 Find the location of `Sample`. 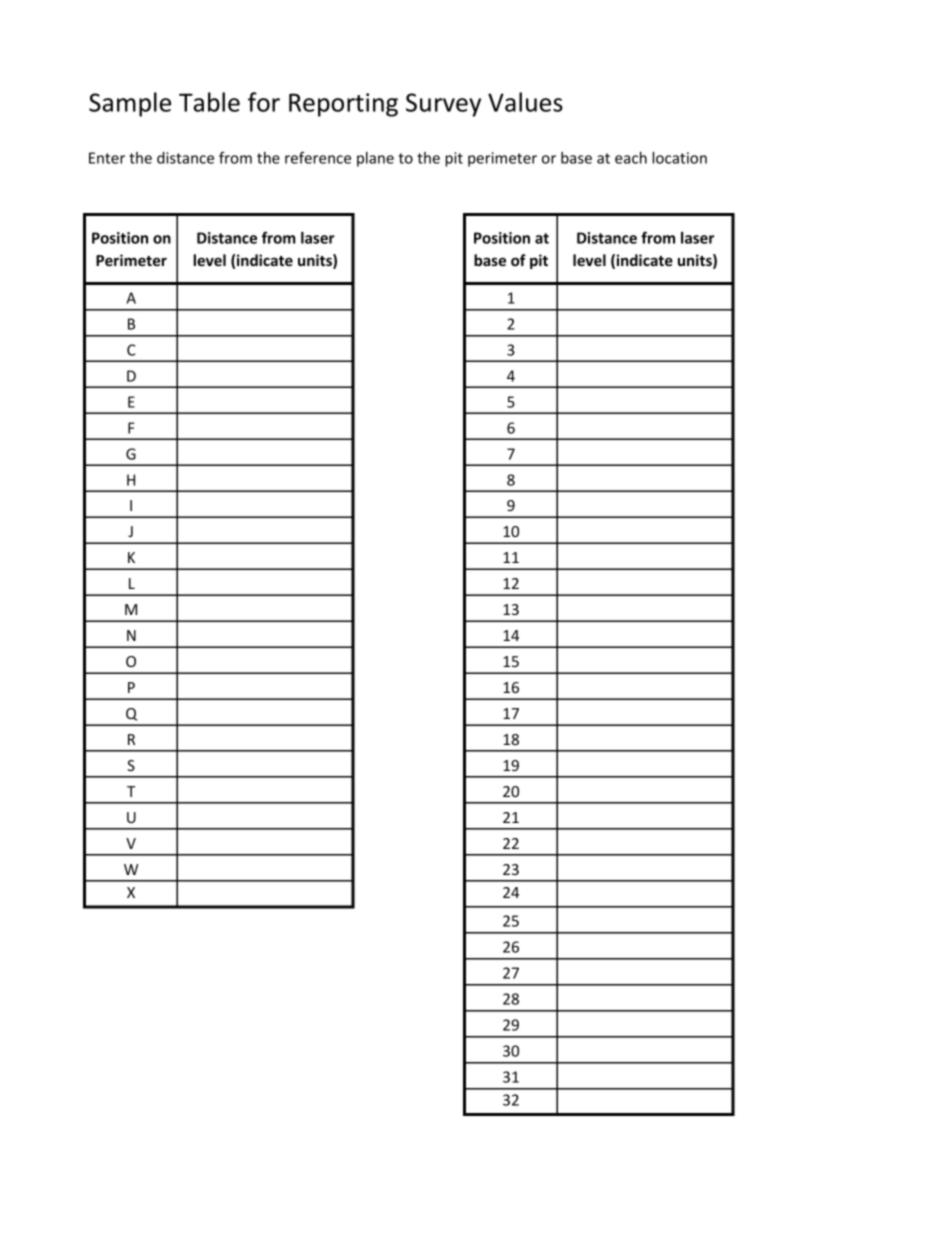

Sample is located at coordinates (130, 104).
